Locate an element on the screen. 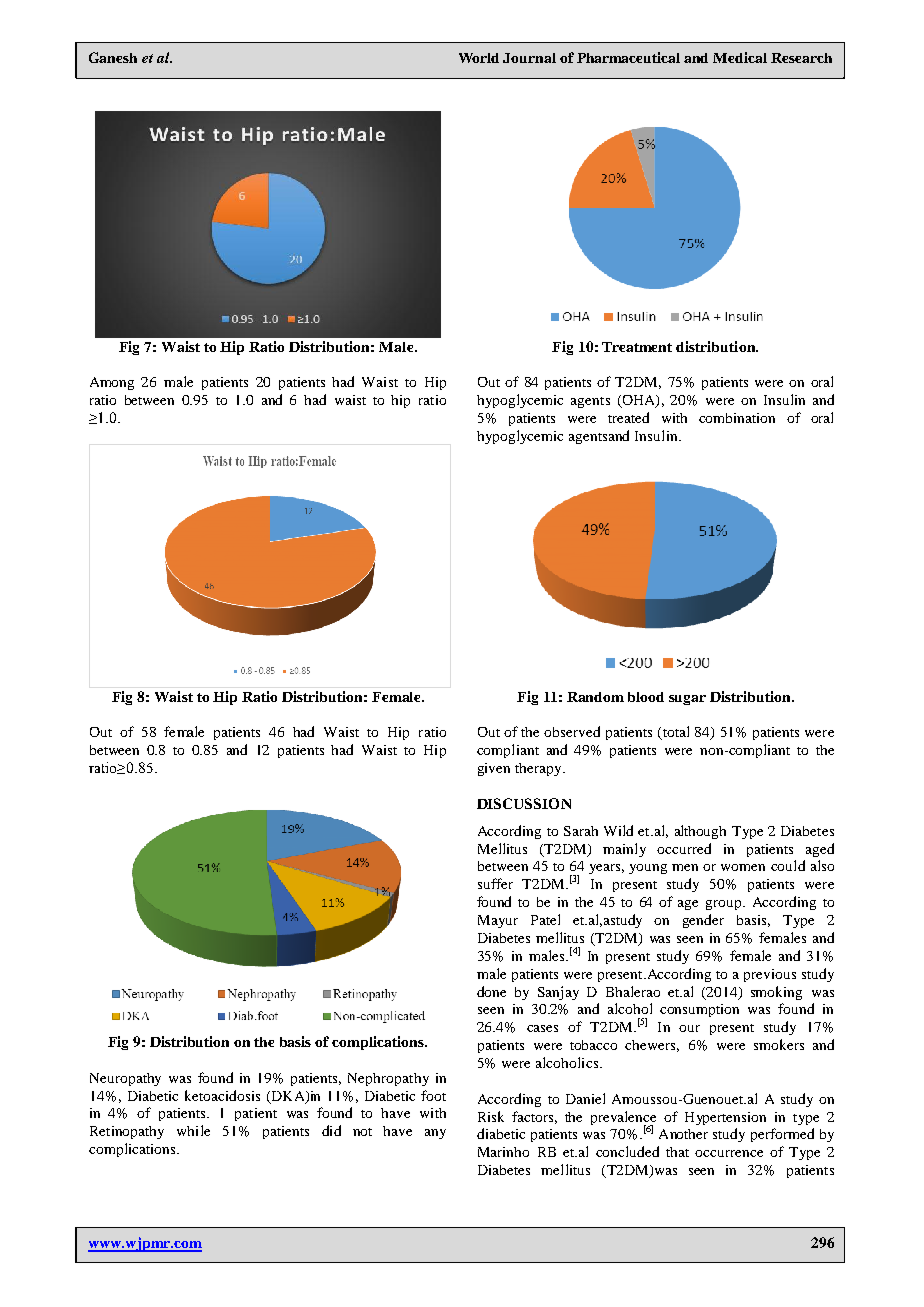 The width and height of the screenshot is (924, 1307). Medical is located at coordinates (740, 57).
